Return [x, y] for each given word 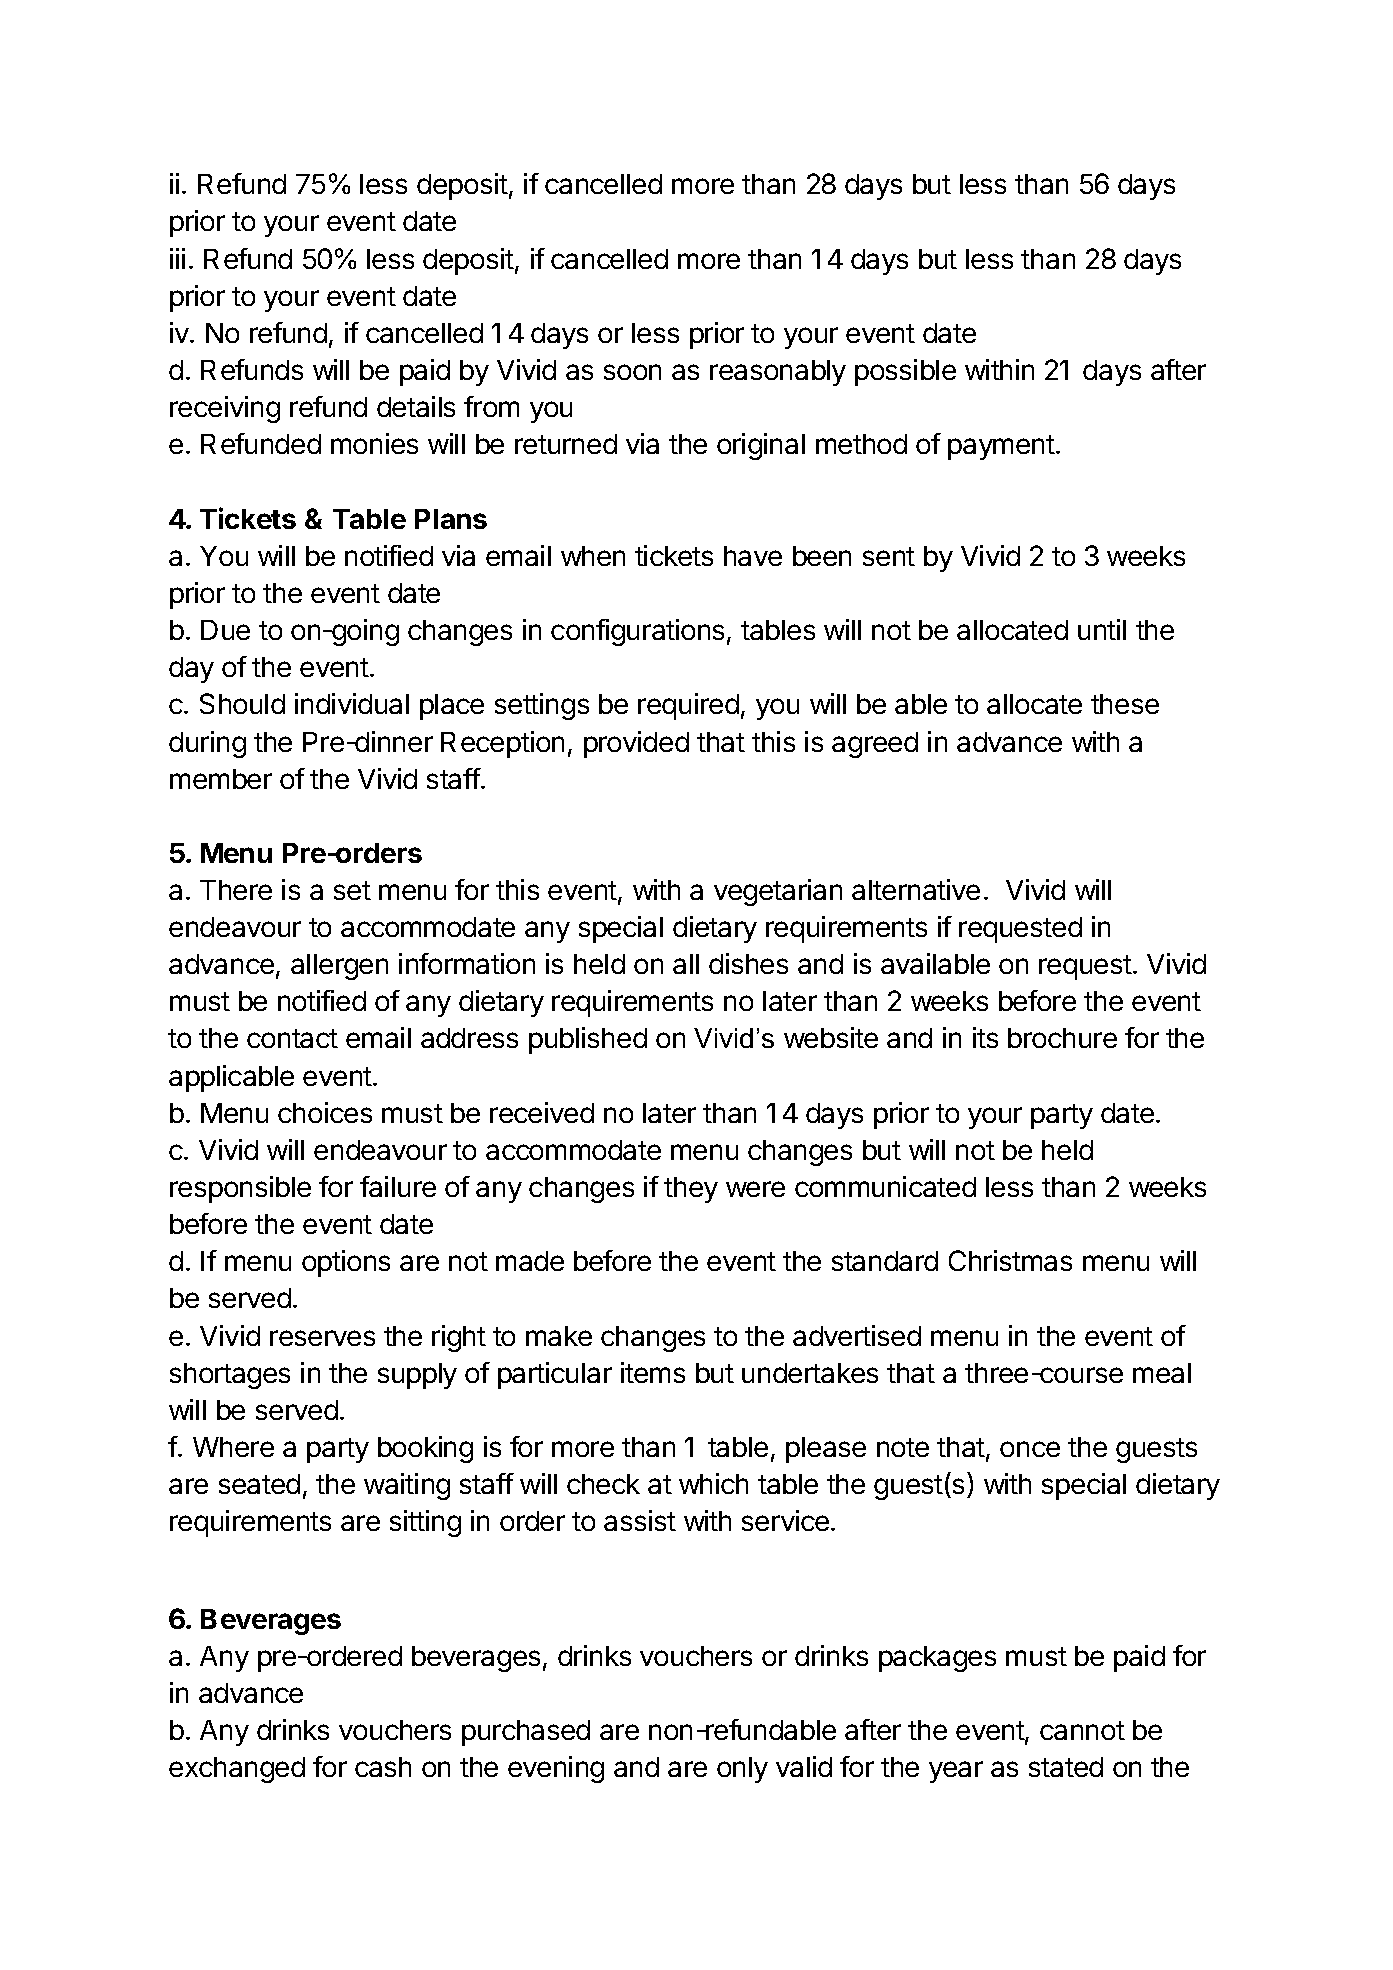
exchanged [237, 1770]
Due [225, 630]
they [691, 1190]
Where [233, 1447]
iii [177, 258]
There [236, 890]
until [1102, 629]
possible [905, 372]
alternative [916, 889]
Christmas [1010, 1260]
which [713, 1483]
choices [325, 1112]
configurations [637, 632]
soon [632, 372]
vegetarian [778, 892]
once [1030, 1449]
